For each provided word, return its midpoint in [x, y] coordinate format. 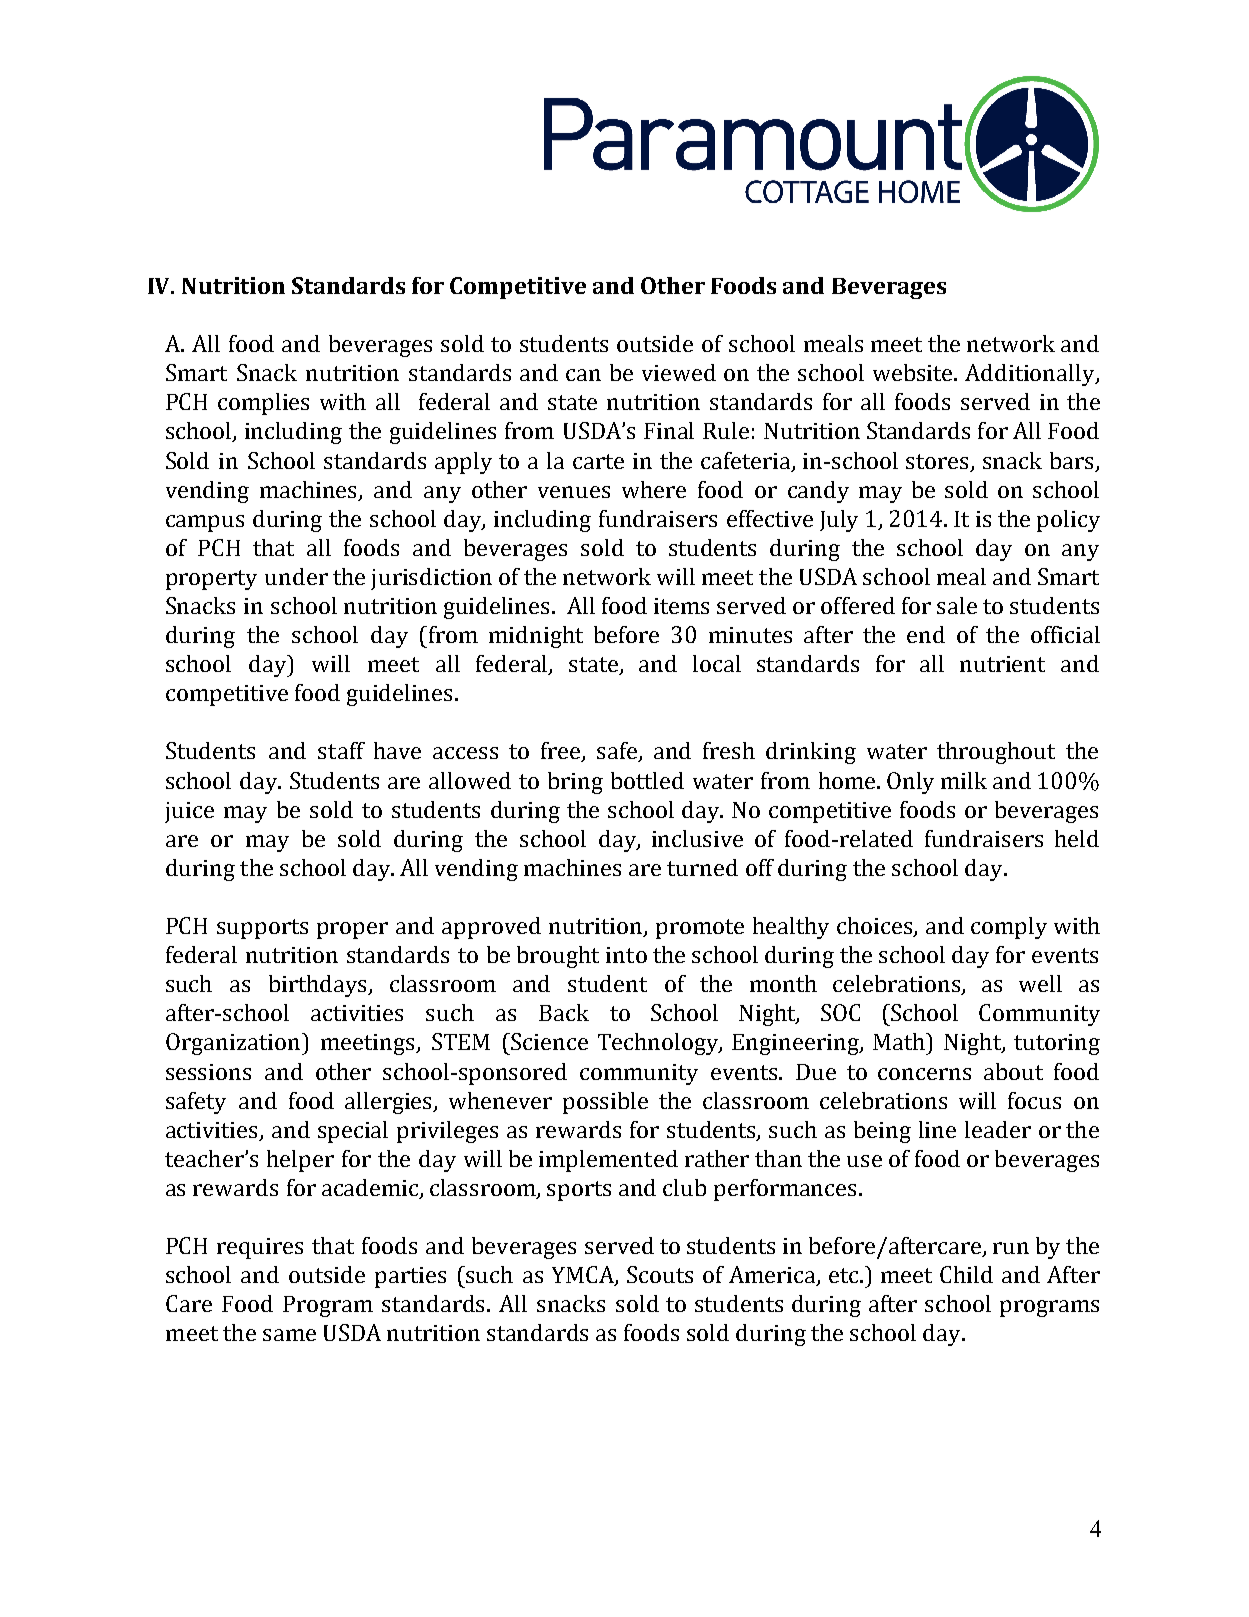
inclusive [697, 838]
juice [189, 812]
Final [669, 430]
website [914, 372]
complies [263, 404]
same [289, 1335]
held [1077, 838]
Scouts [660, 1274]
